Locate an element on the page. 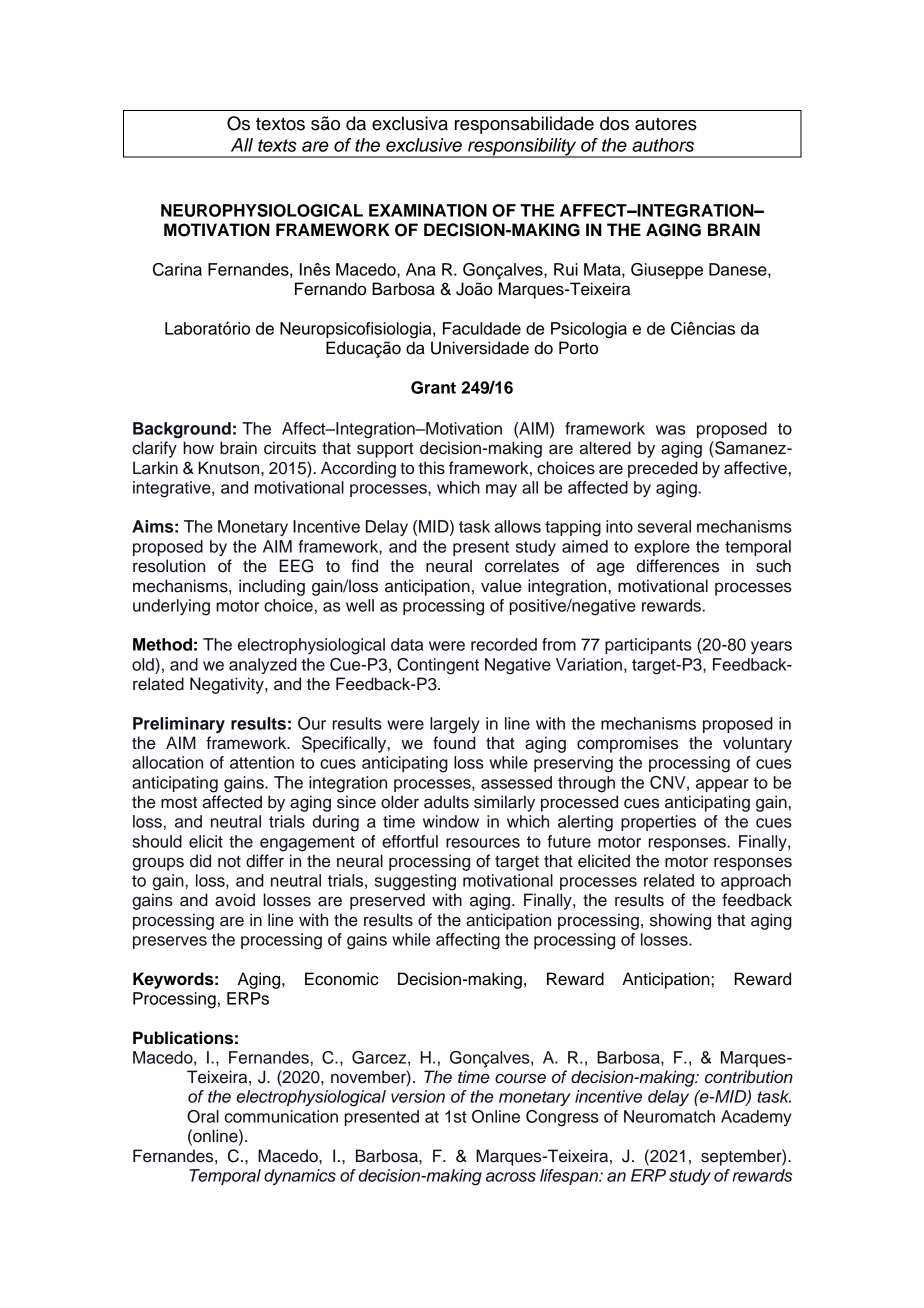  Academy is located at coordinates (756, 1118).
